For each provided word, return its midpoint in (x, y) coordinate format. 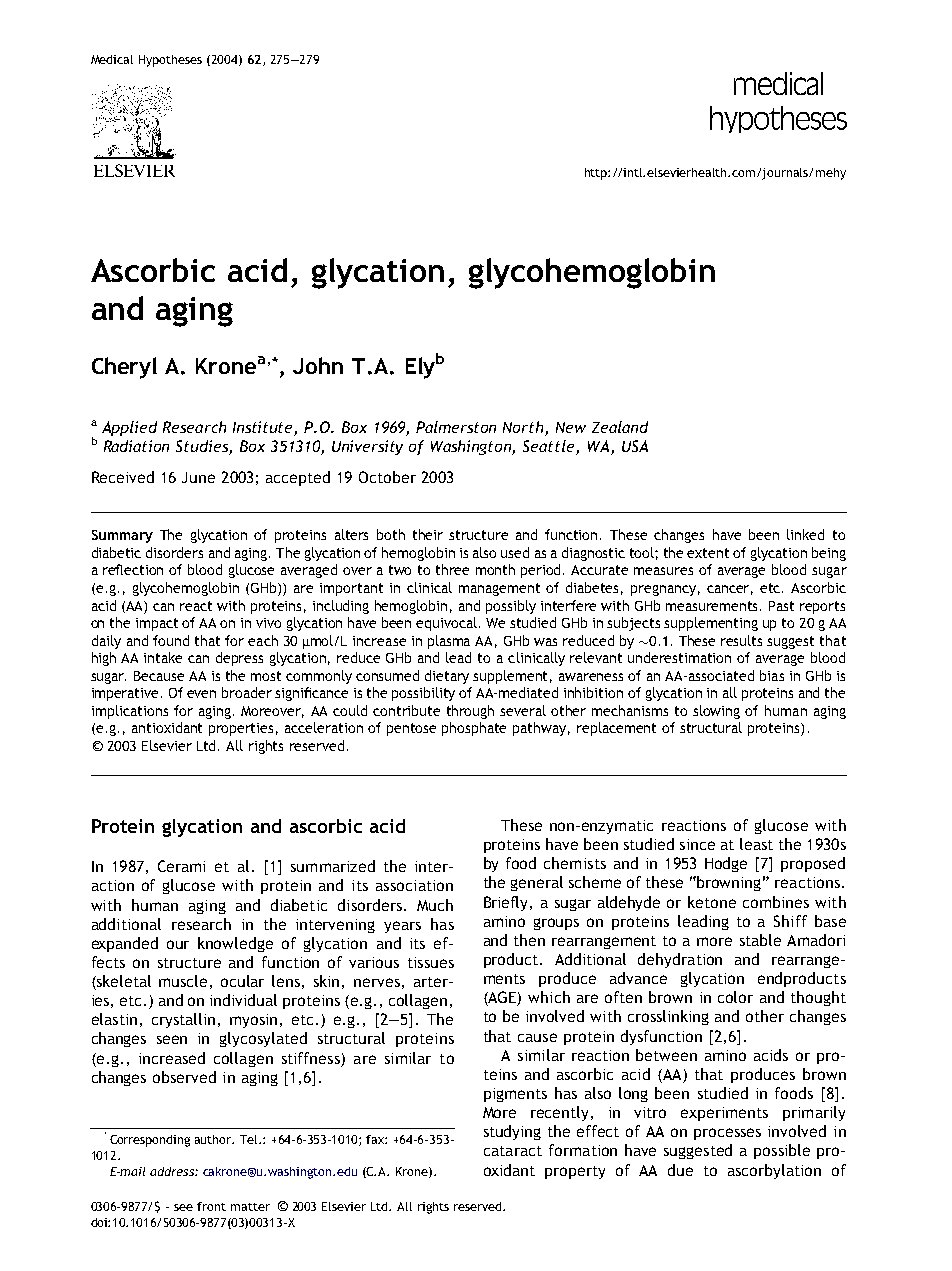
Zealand (620, 427)
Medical (112, 59)
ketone (712, 902)
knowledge (235, 944)
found (171, 640)
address (173, 1171)
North (524, 428)
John (318, 365)
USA (635, 446)
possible (782, 1151)
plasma (449, 642)
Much (435, 905)
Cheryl (124, 368)
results (741, 640)
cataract (513, 1151)
